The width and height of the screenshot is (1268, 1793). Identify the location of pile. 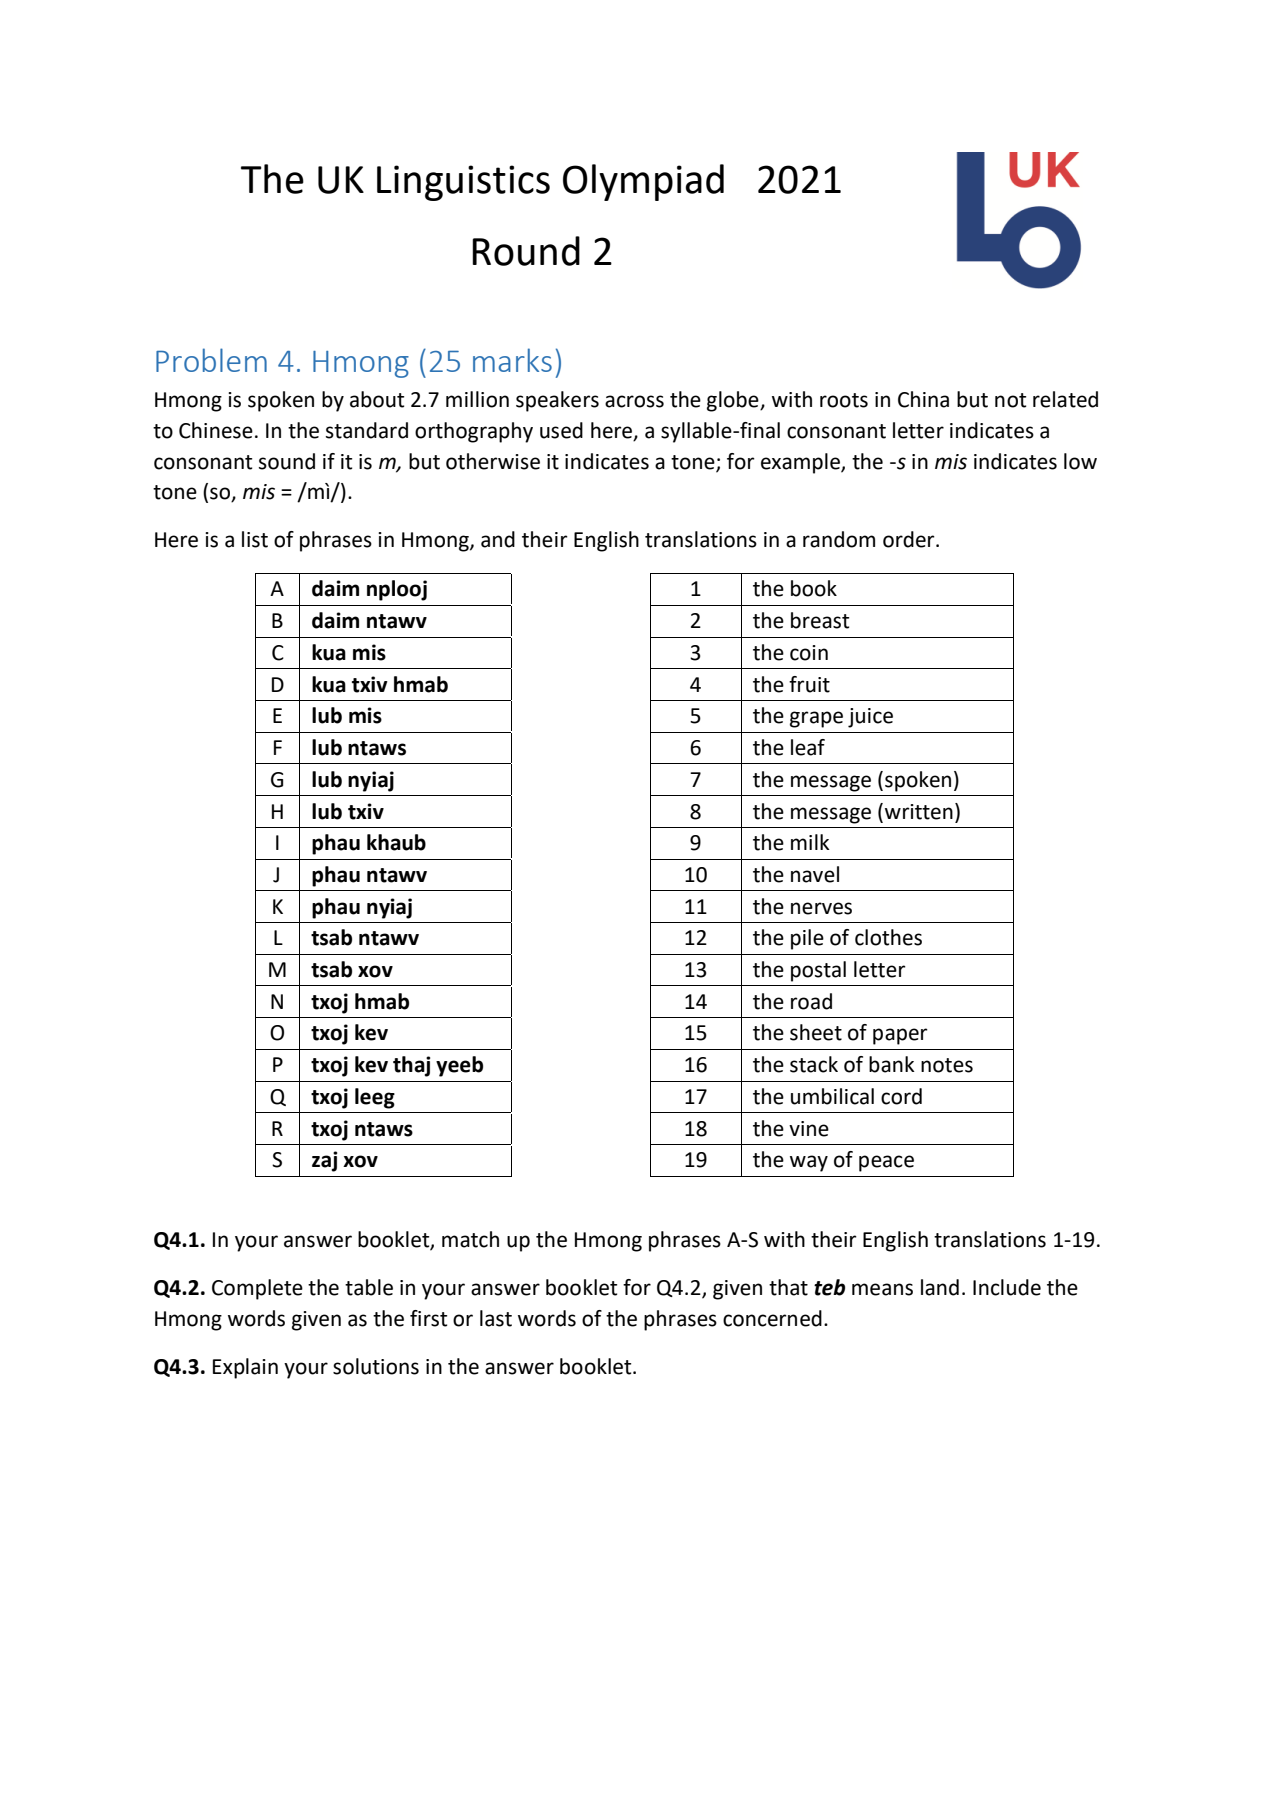
(807, 939).
